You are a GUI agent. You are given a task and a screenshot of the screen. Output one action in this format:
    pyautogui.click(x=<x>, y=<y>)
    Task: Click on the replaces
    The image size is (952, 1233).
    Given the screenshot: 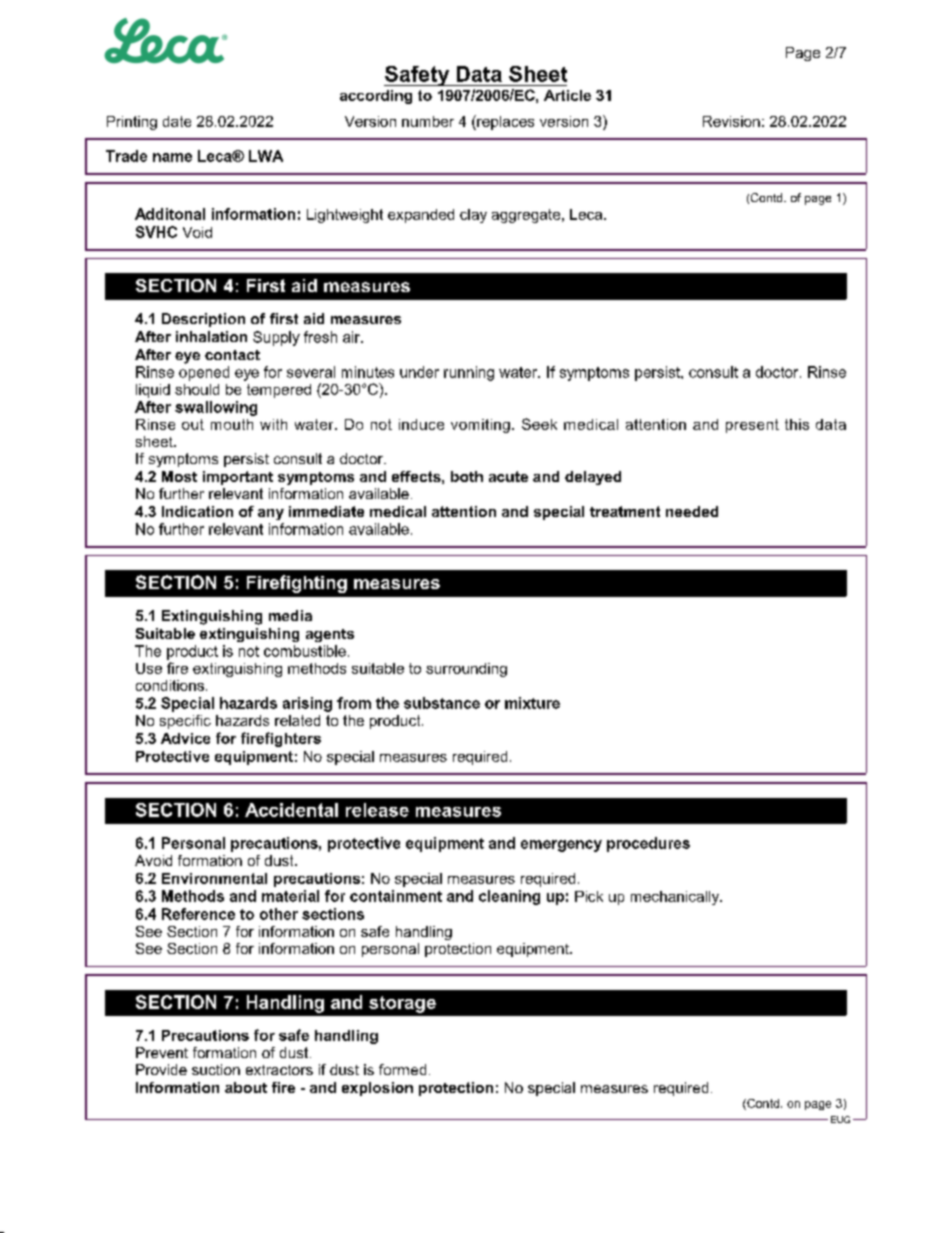 What is the action you would take?
    pyautogui.click(x=504, y=122)
